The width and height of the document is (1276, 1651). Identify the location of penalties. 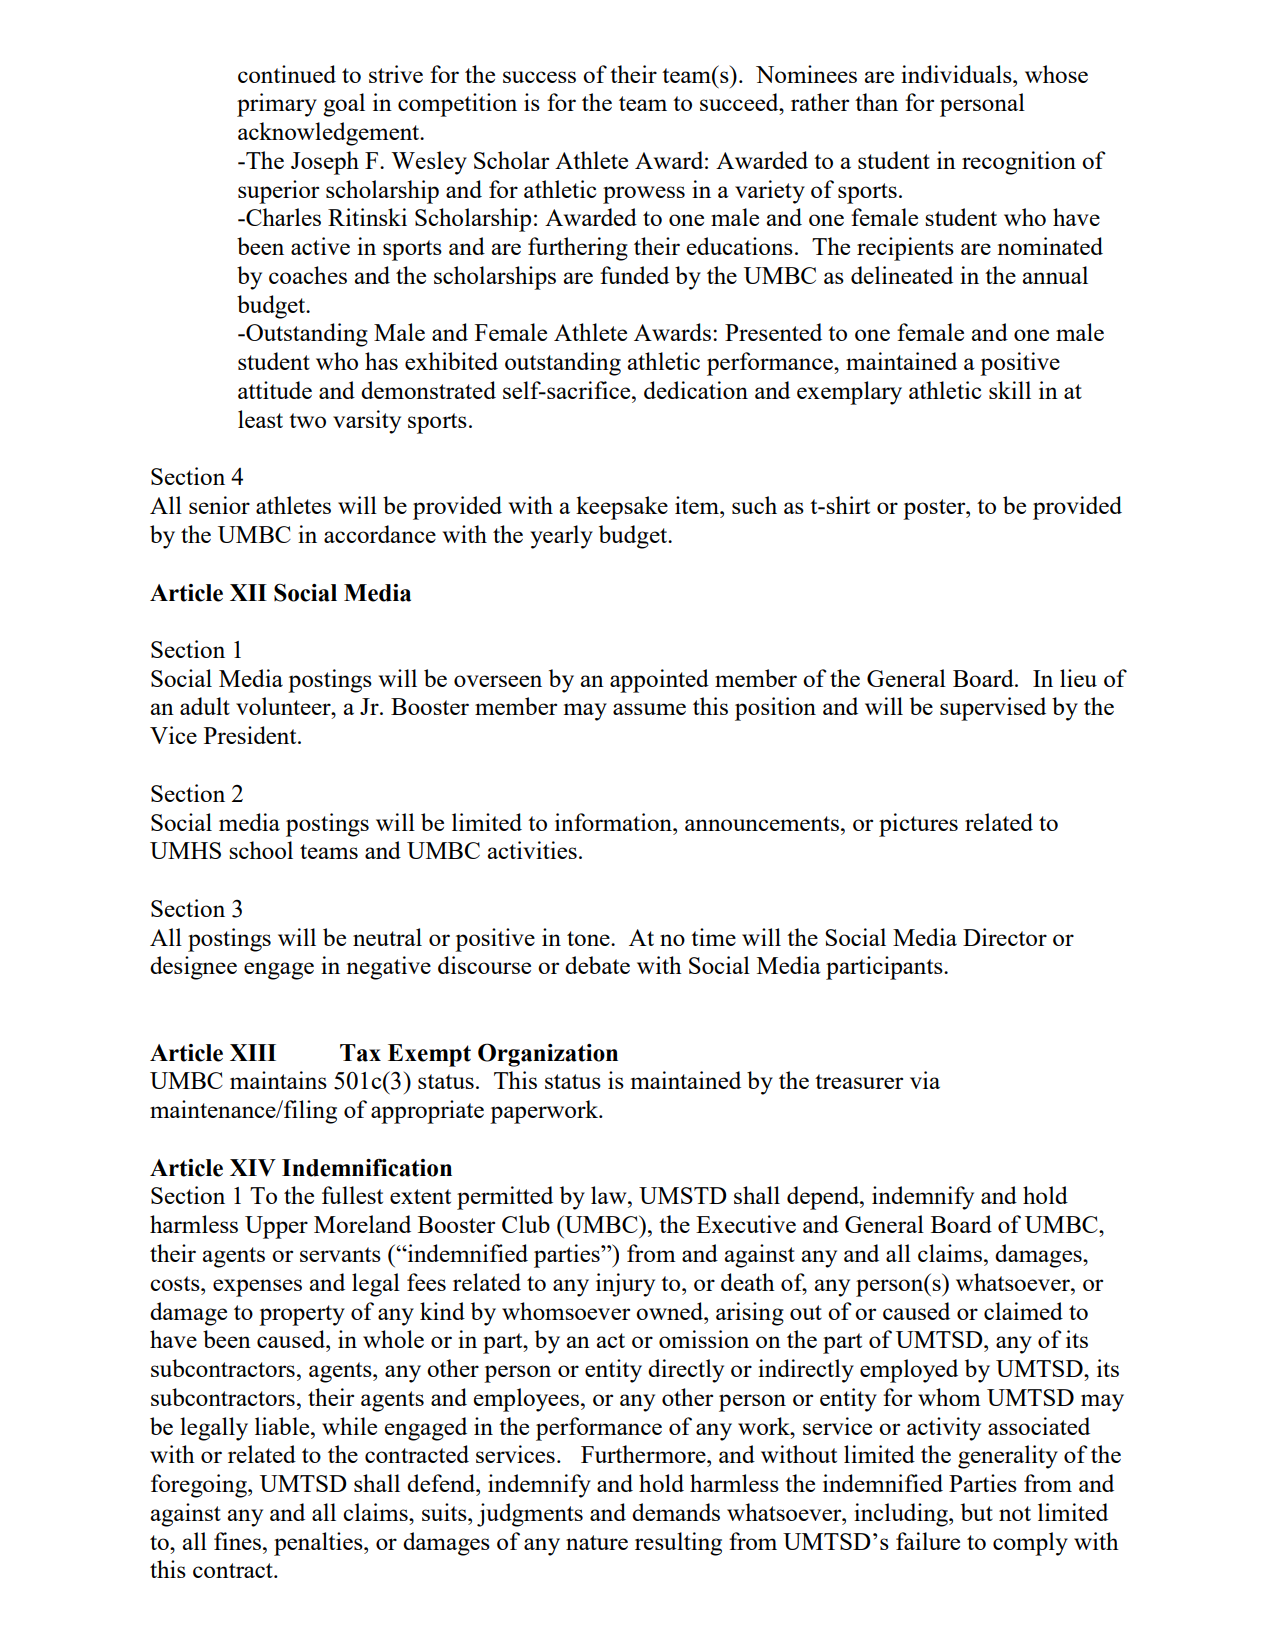
(319, 1544).
